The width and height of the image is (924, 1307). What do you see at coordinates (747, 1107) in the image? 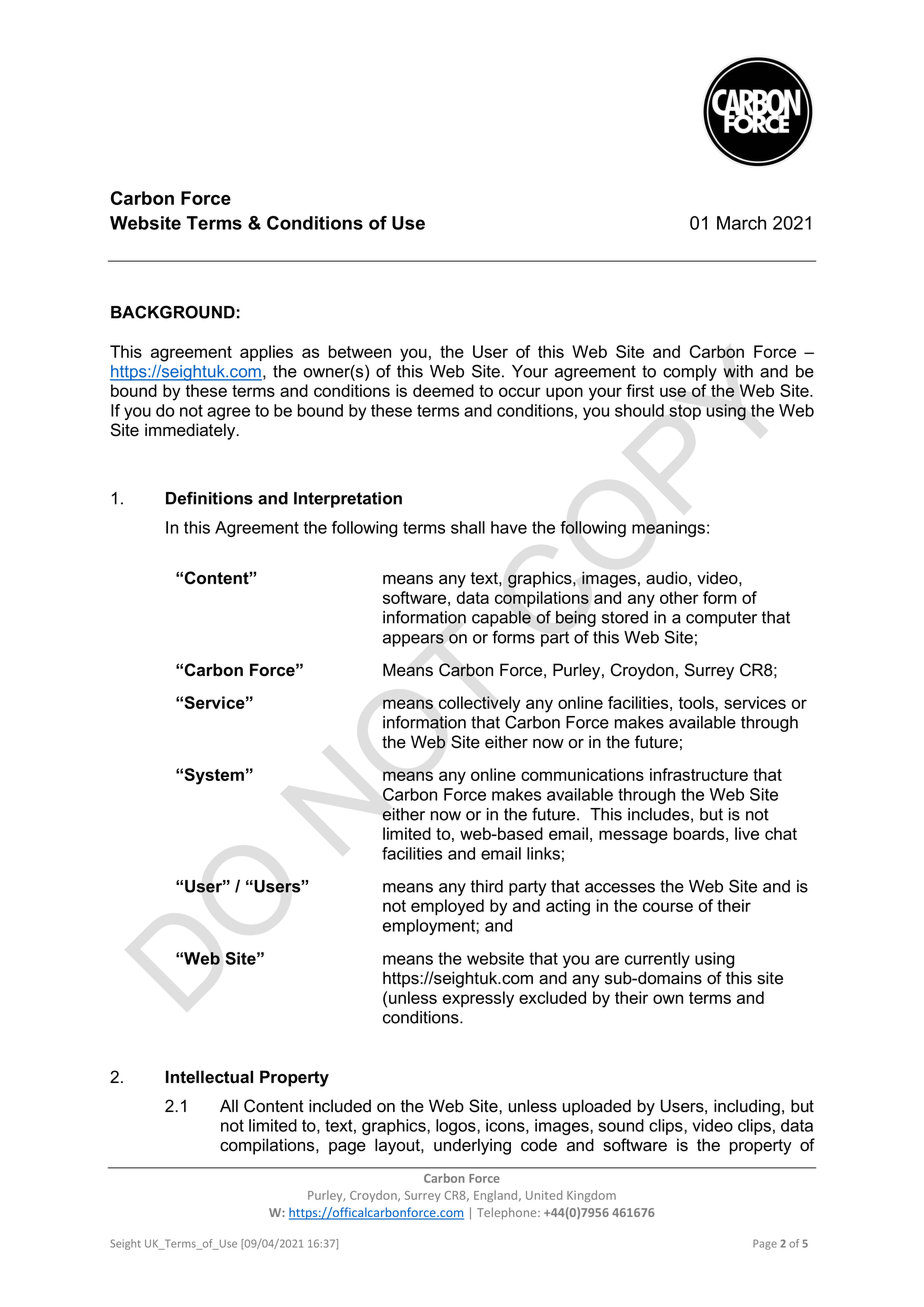
I see `including` at bounding box center [747, 1107].
